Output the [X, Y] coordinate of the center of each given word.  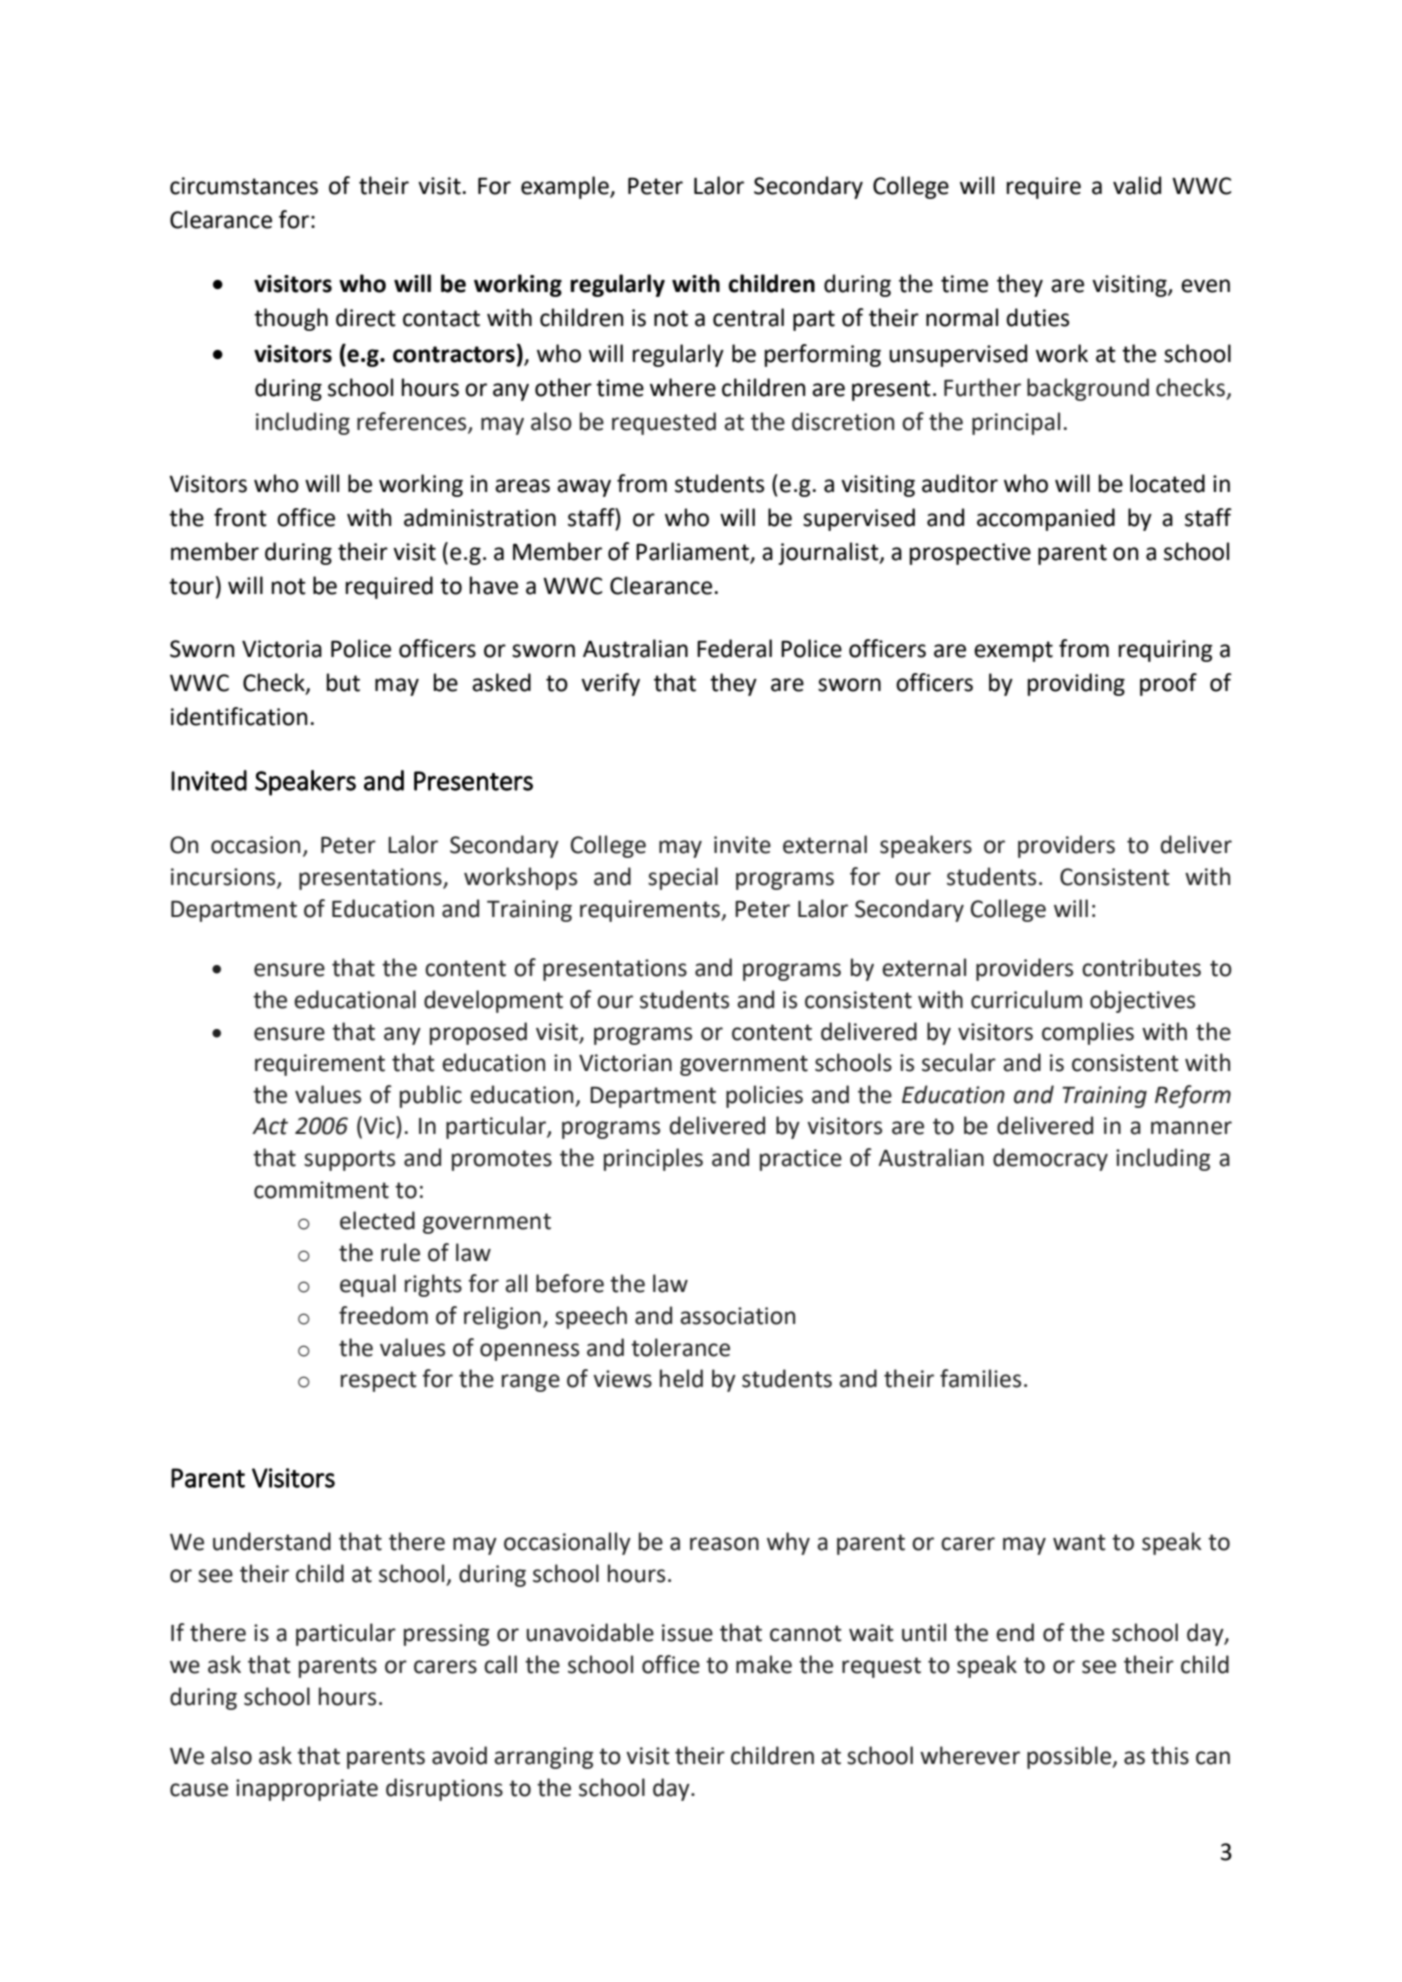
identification [239, 716]
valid [1137, 185]
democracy [1050, 1159]
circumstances [244, 186]
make [764, 1664]
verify [610, 684]
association [737, 1316]
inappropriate [307, 1790]
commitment [321, 1190]
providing [1076, 684]
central [748, 317]
